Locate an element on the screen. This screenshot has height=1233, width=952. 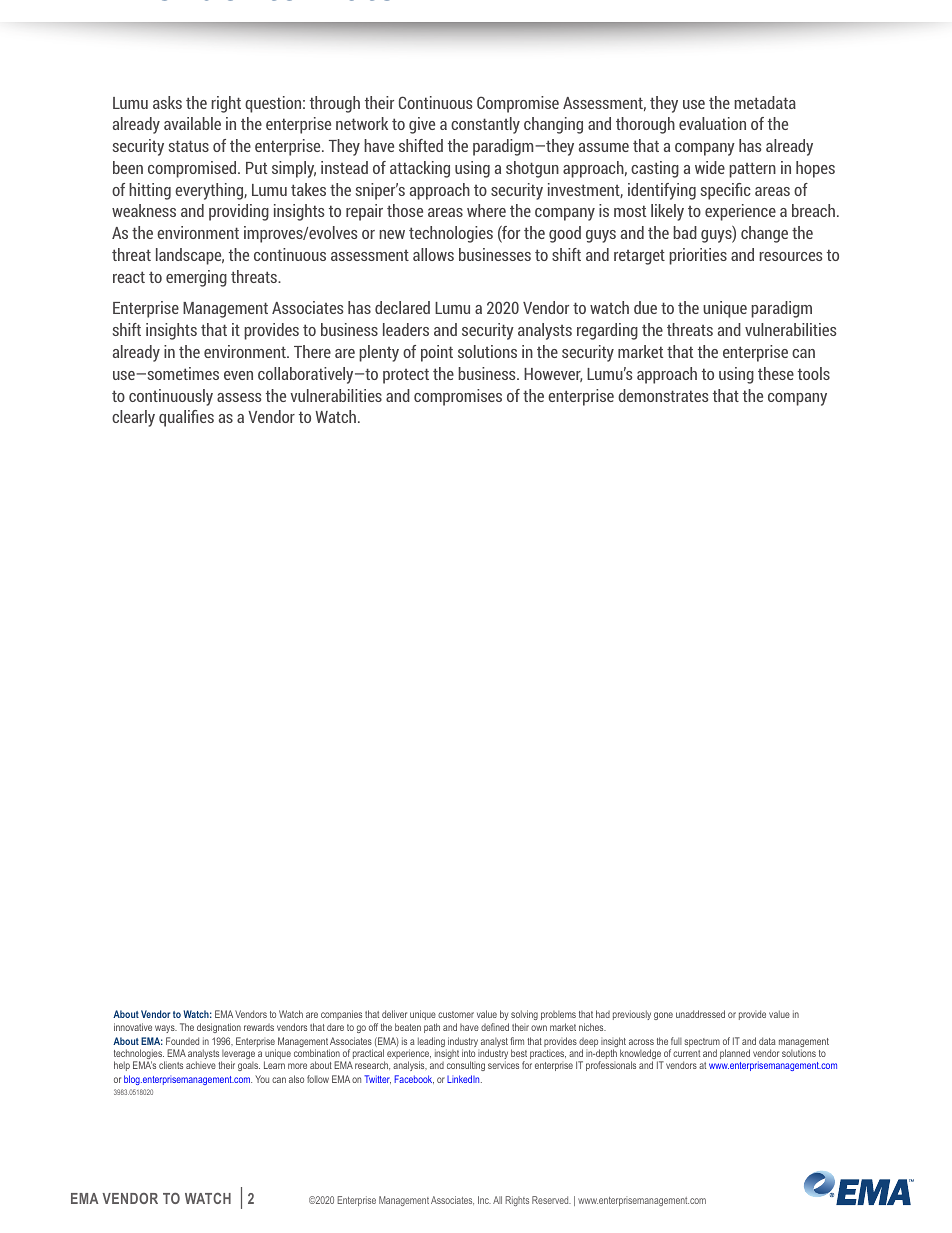
available is located at coordinates (192, 123).
